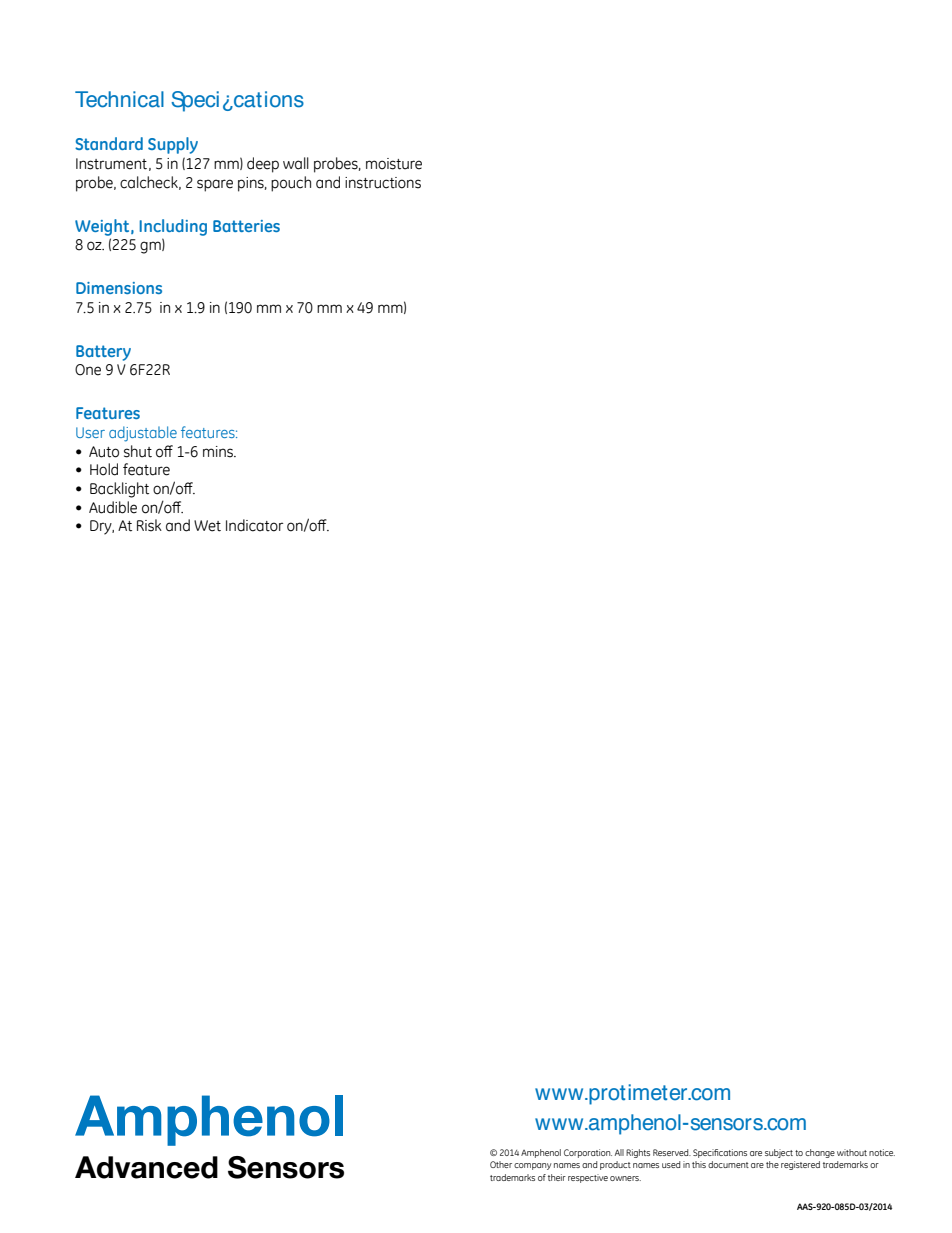 This screenshot has width=952, height=1233. Describe the element at coordinates (149, 525) in the screenshot. I see `Risk` at that location.
